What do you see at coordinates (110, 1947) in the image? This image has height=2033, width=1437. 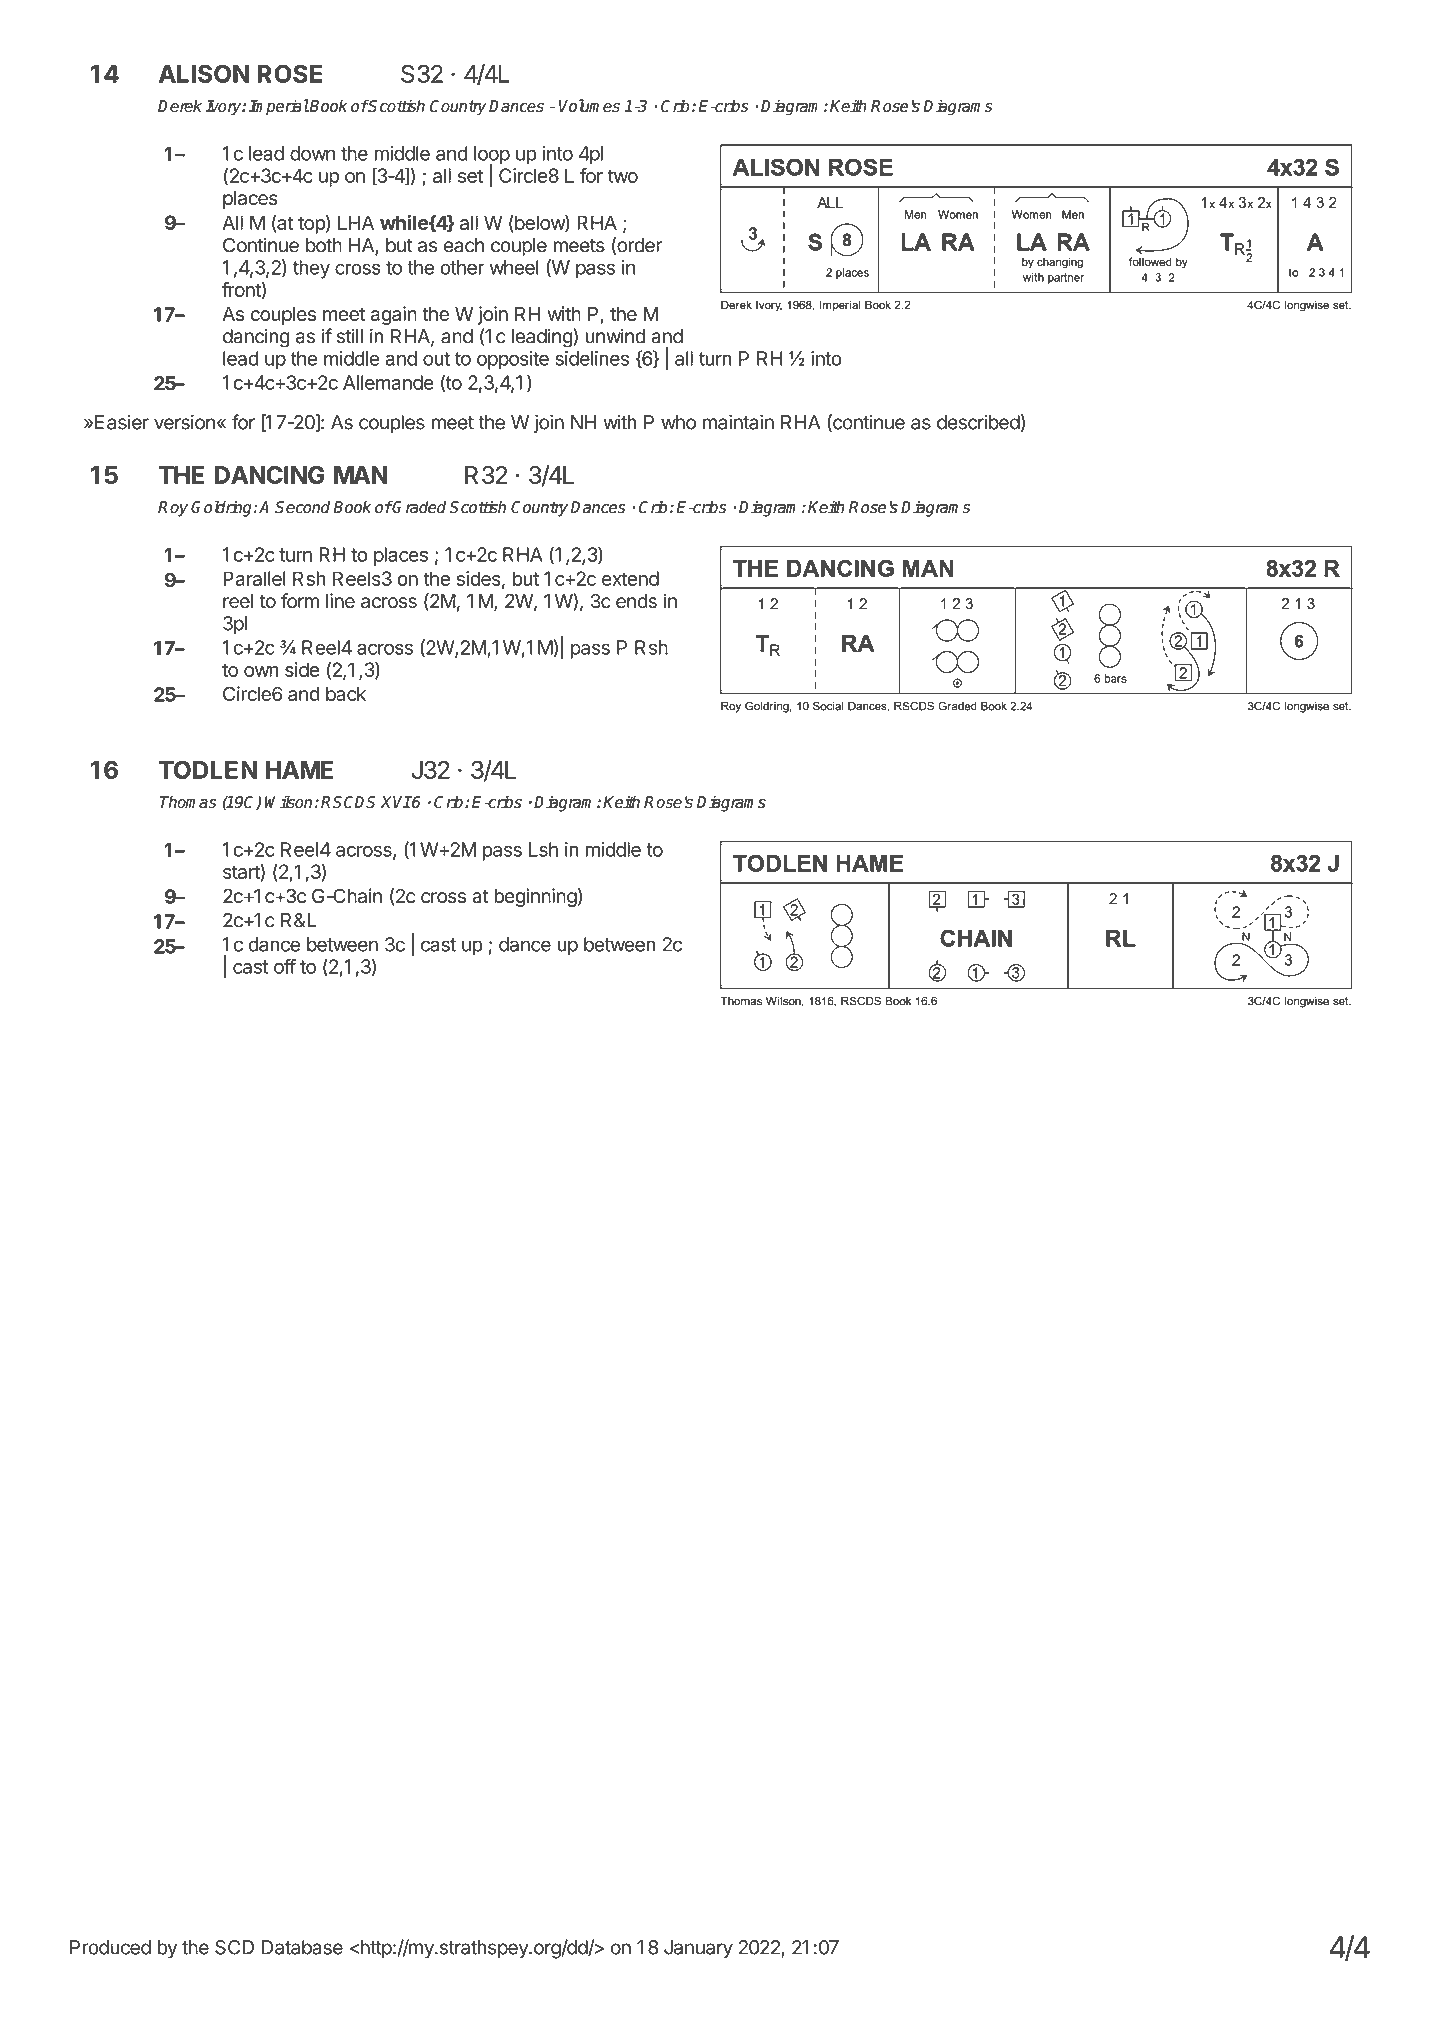 I see `Produced` at bounding box center [110, 1947].
